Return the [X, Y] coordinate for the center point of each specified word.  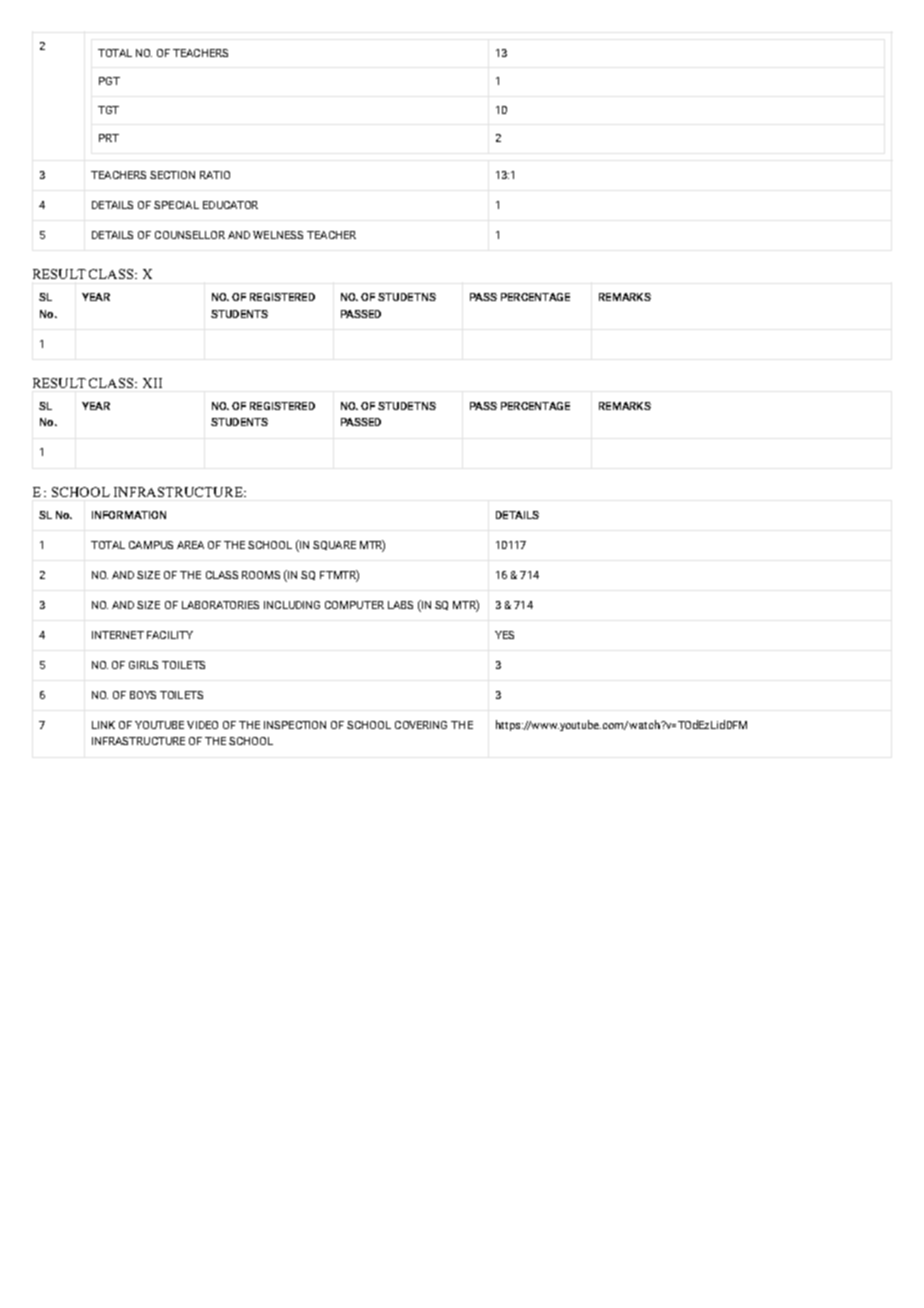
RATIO [215, 175]
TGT [108, 110]
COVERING [421, 725]
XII [152, 383]
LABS [400, 605]
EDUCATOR [230, 205]
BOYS [143, 695]
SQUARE [334, 545]
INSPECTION [295, 725]
